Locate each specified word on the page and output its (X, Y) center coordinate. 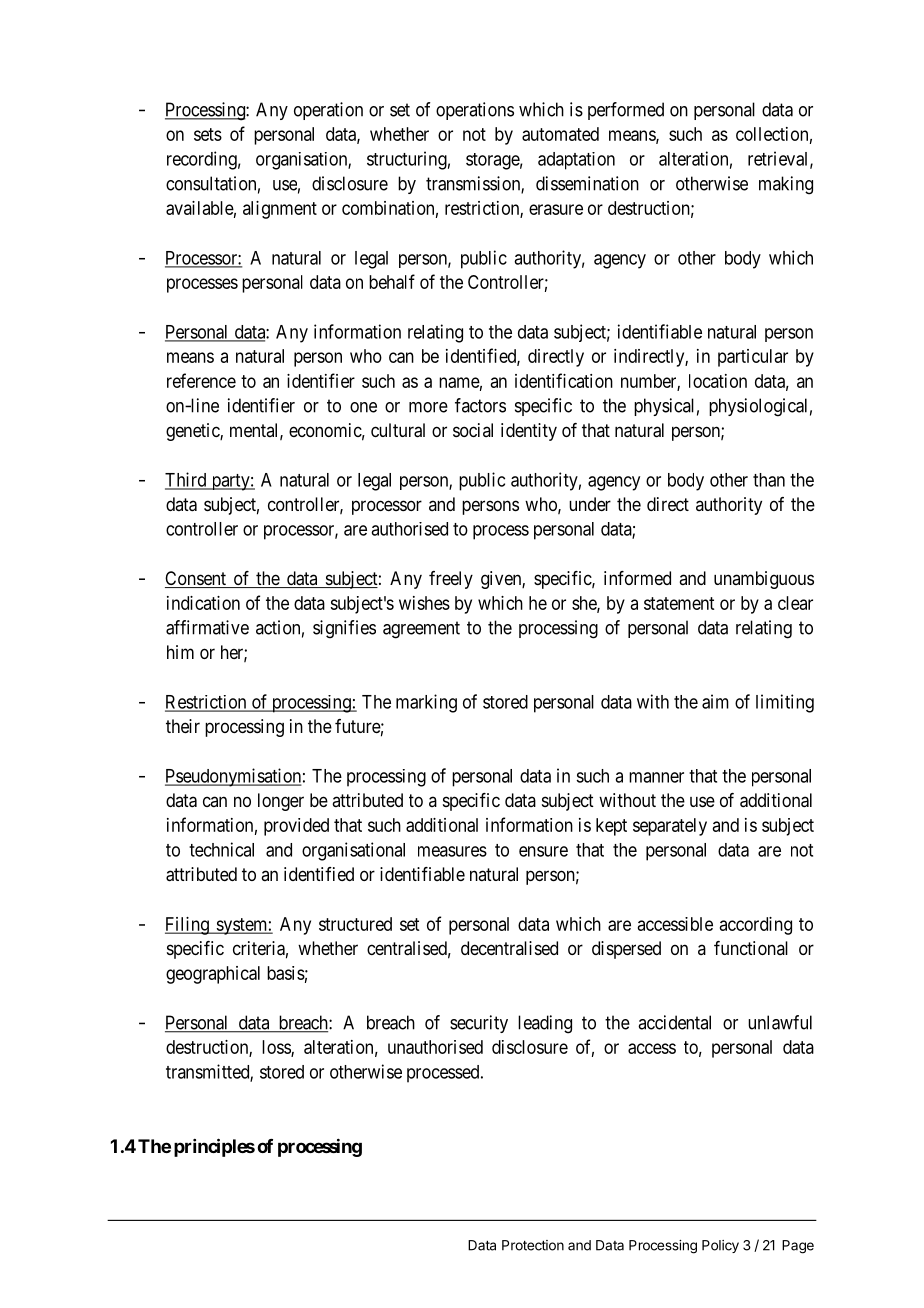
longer (281, 802)
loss (277, 1048)
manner (656, 777)
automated (560, 134)
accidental (674, 1022)
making (786, 185)
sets (208, 134)
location (718, 381)
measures (452, 851)
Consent (196, 579)
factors (480, 405)
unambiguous (764, 580)
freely (451, 580)
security (479, 1024)
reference (201, 380)
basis (286, 973)
